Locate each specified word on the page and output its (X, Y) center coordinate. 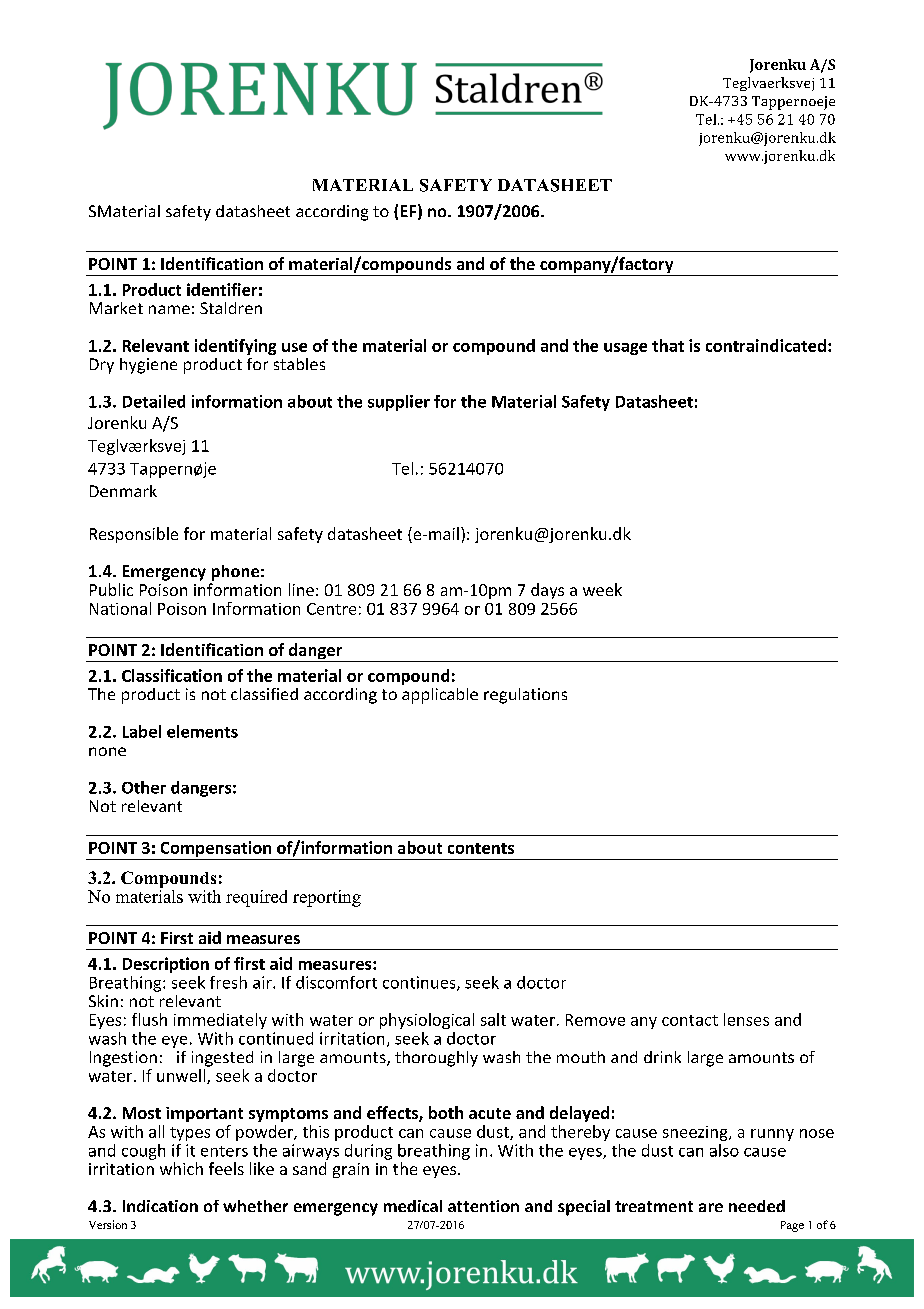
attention (483, 1206)
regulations (525, 696)
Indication (160, 1206)
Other (144, 787)
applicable (440, 696)
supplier (399, 403)
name (169, 309)
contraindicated (766, 345)
